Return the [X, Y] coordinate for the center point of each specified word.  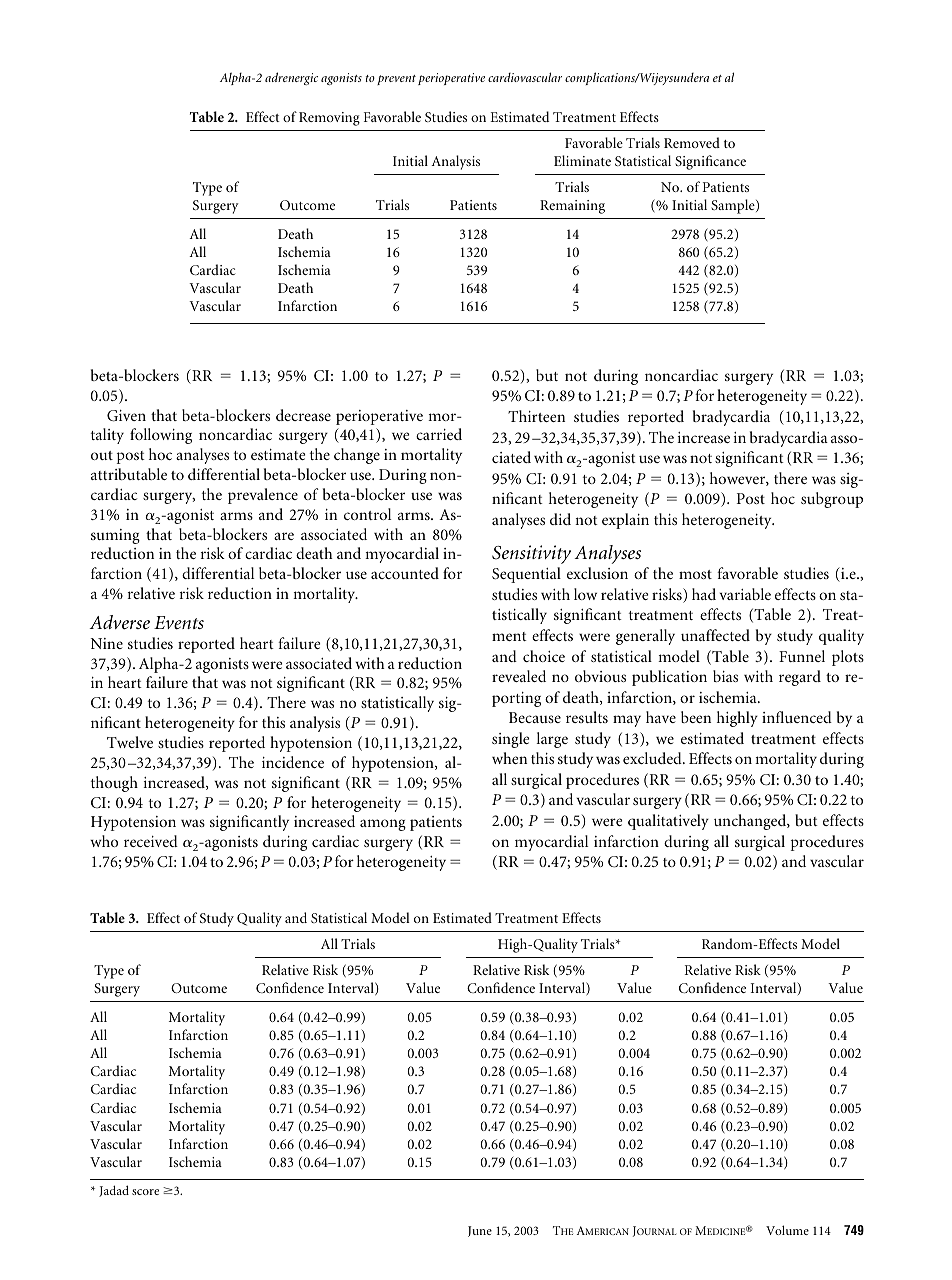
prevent [396, 80]
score [145, 1192]
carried [439, 434]
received [151, 841]
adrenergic [291, 78]
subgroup [832, 500]
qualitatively [668, 822]
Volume [787, 1230]
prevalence [263, 496]
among [383, 825]
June [480, 1231]
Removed [692, 142]
